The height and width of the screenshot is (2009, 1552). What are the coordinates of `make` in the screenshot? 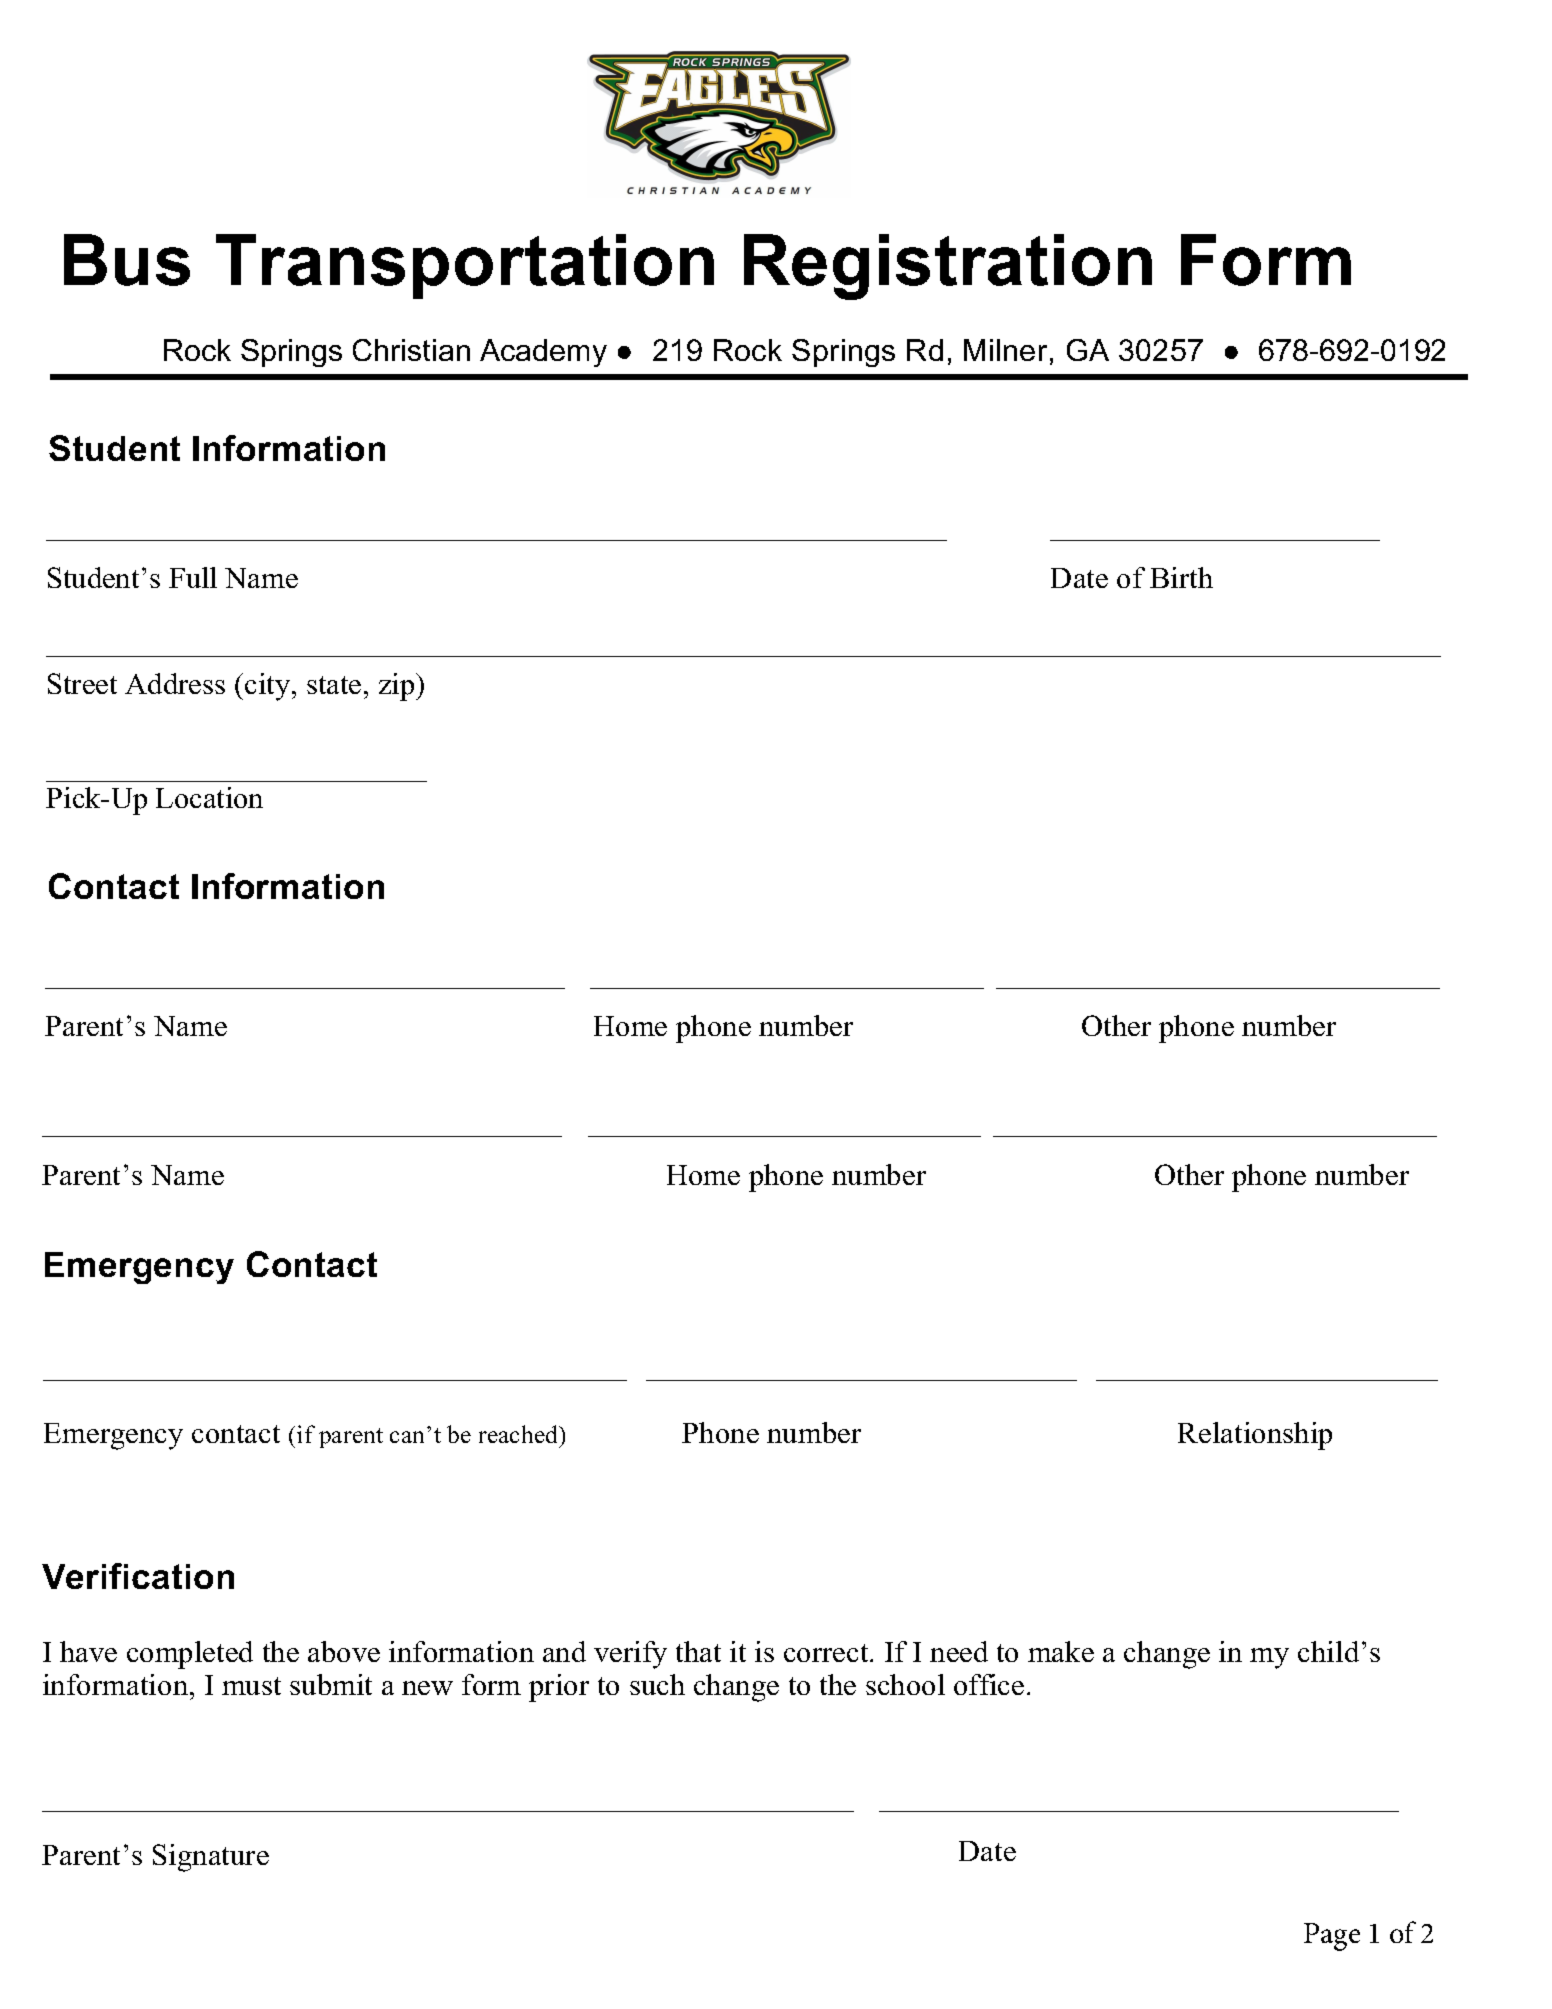 It's located at (1061, 1651).
